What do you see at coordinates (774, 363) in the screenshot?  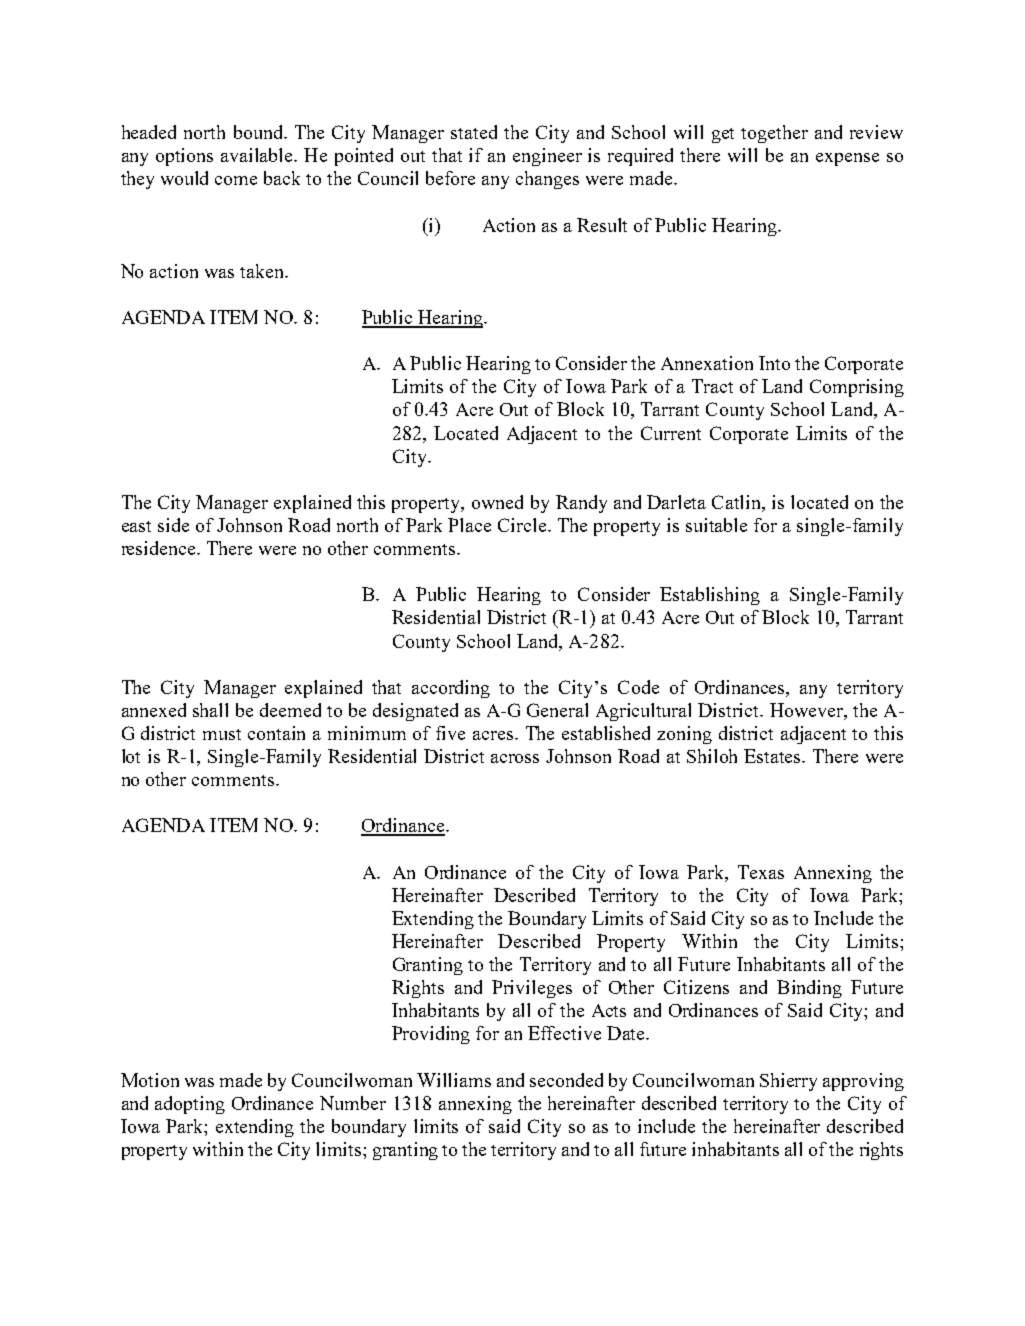 I see `Into` at bounding box center [774, 363].
